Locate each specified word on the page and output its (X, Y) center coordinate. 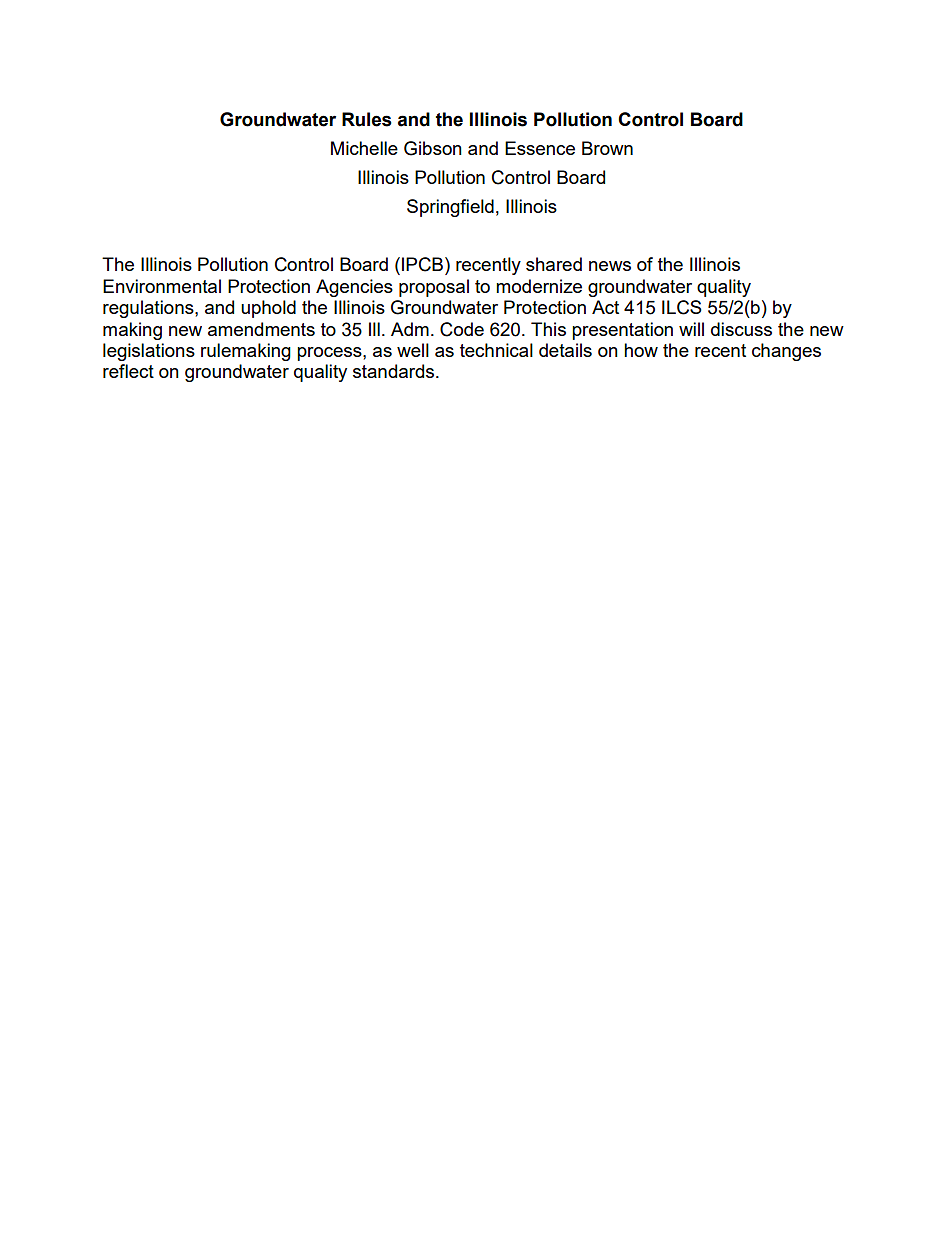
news (610, 266)
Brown (607, 148)
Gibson (433, 148)
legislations (149, 352)
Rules (367, 119)
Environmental (162, 286)
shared (554, 264)
